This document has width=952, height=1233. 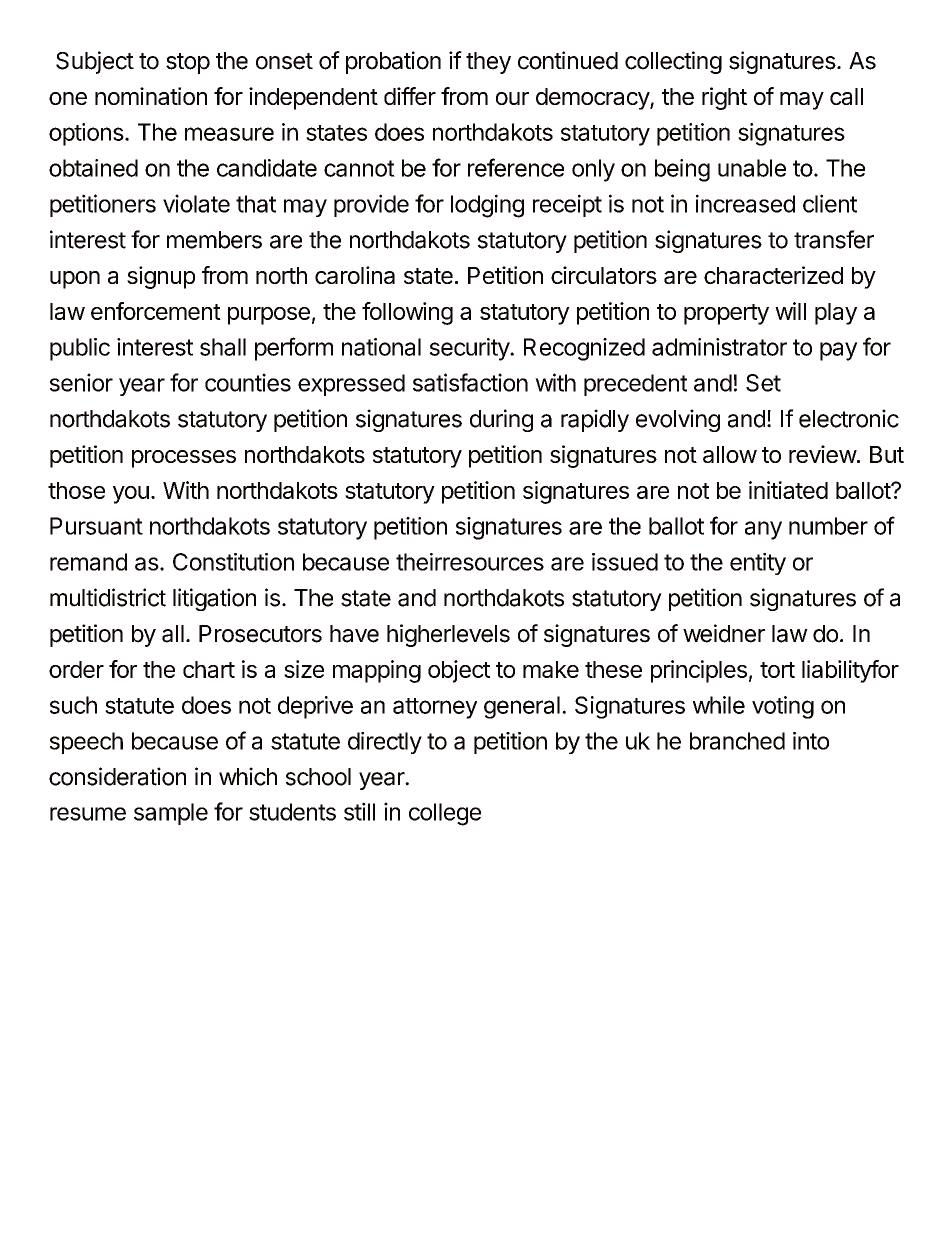 What do you see at coordinates (151, 96) in the document?
I see `nomination` at bounding box center [151, 96].
